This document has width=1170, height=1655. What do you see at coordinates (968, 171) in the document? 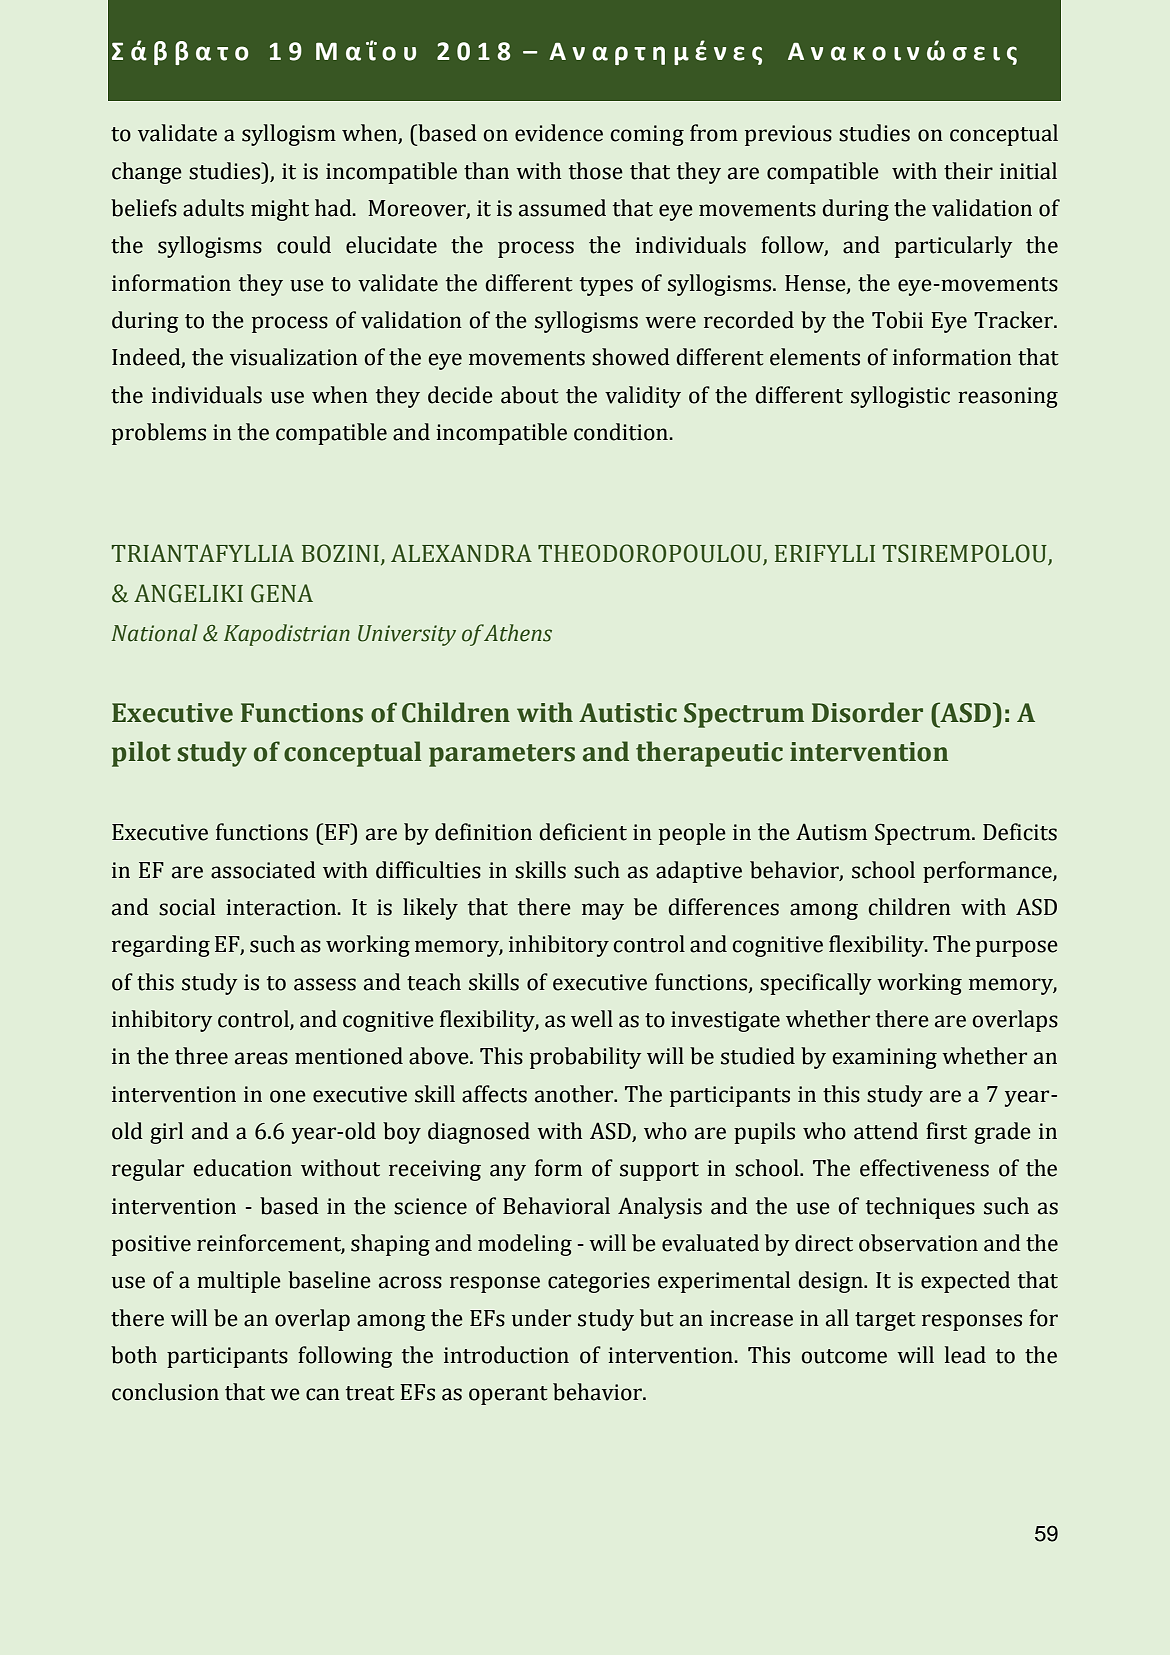
I see `their` at bounding box center [968, 171].
